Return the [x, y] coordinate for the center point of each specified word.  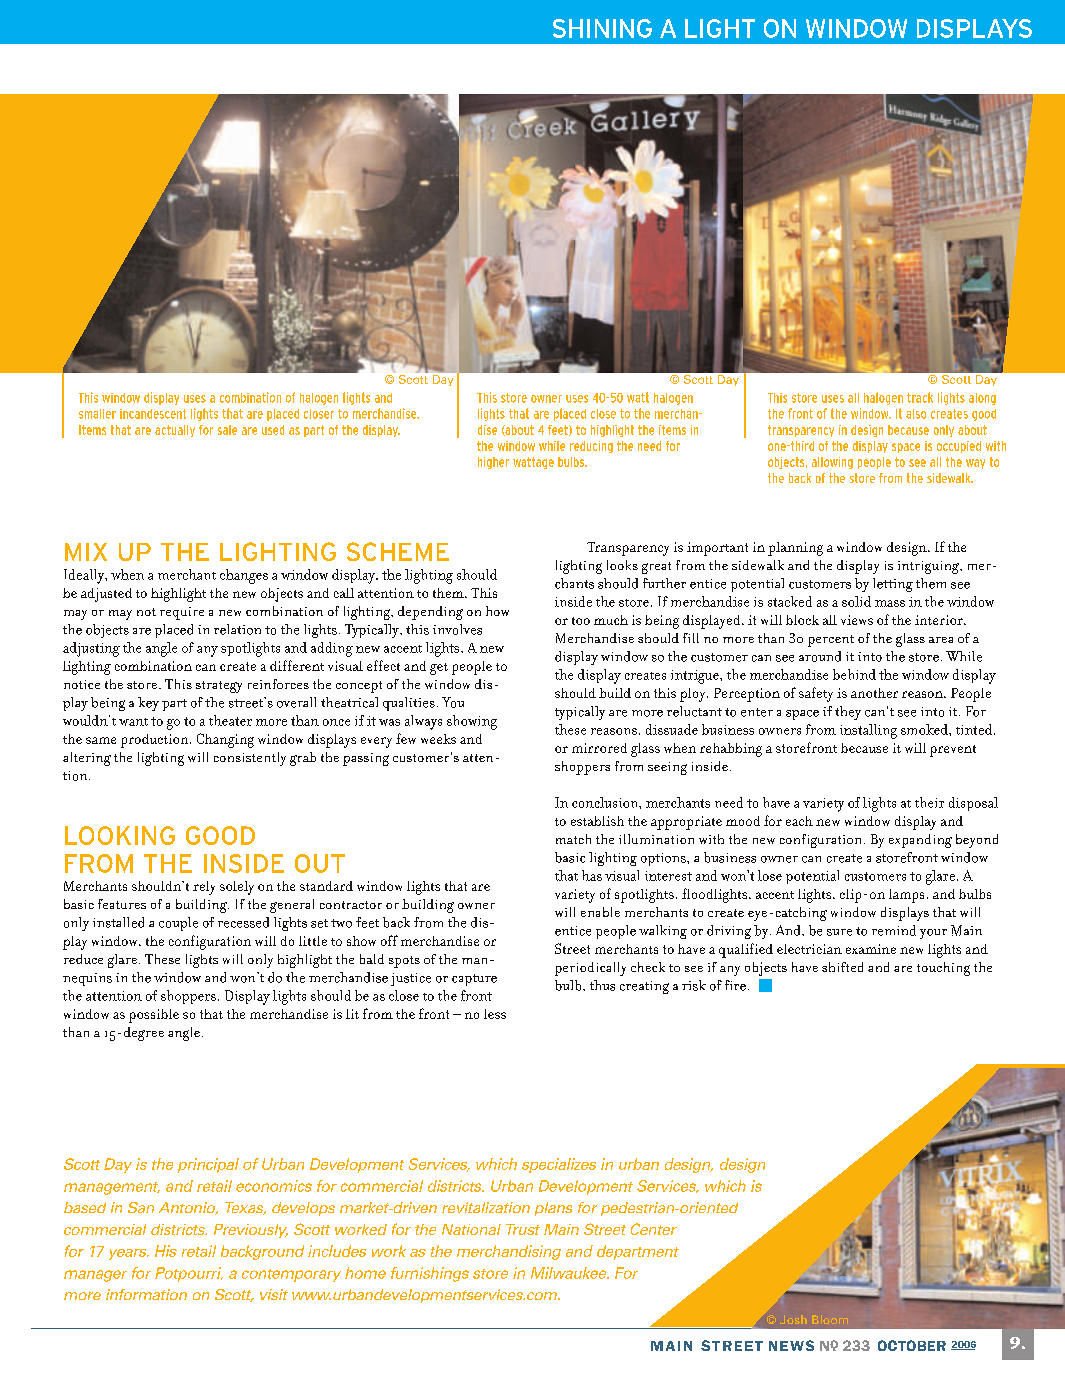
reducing [591, 447]
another [874, 693]
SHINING [602, 28]
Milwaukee [570, 1273]
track [920, 397]
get [439, 669]
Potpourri [189, 1274]
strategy [219, 687]
